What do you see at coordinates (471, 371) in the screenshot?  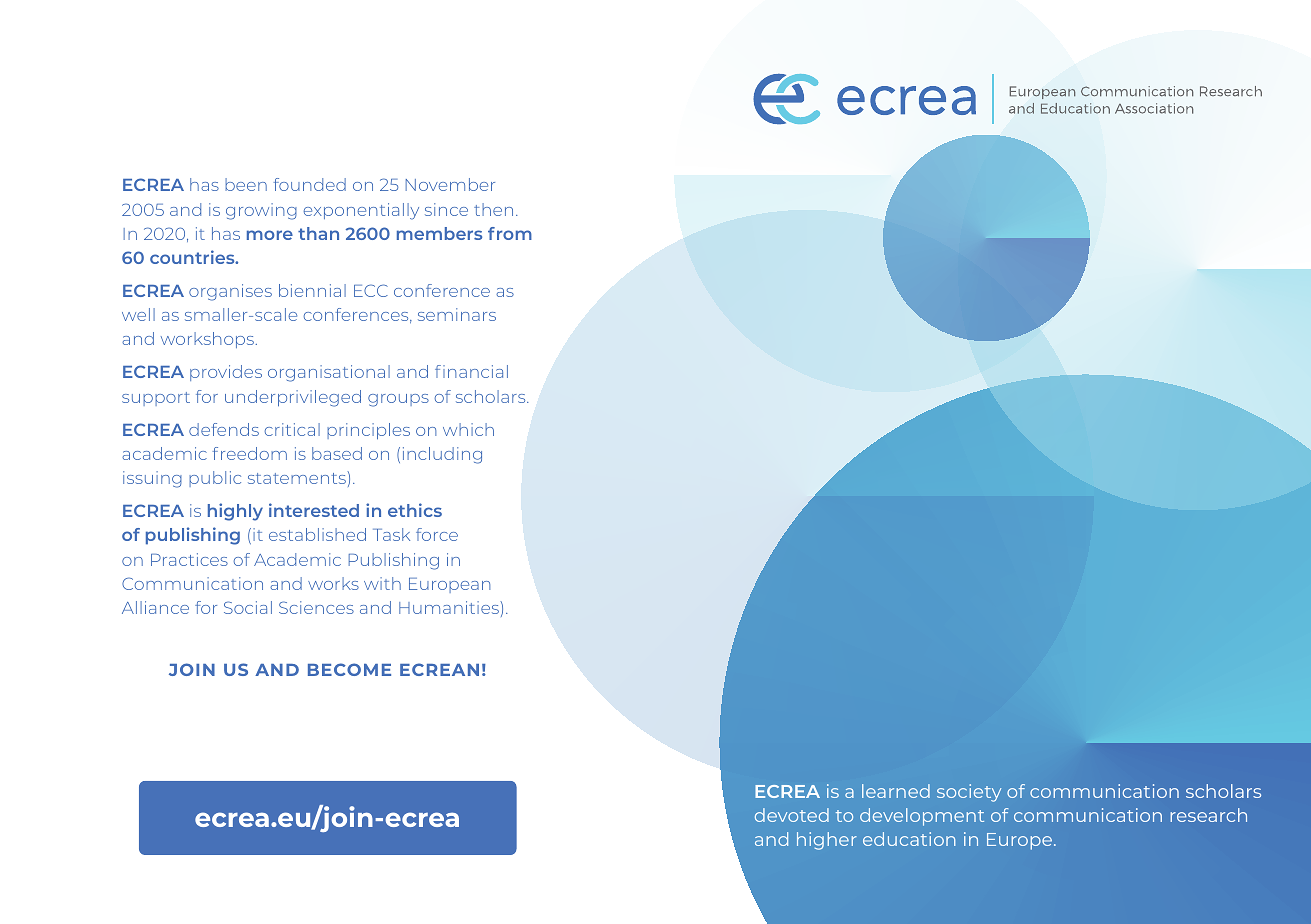 I see `financial` at bounding box center [471, 371].
